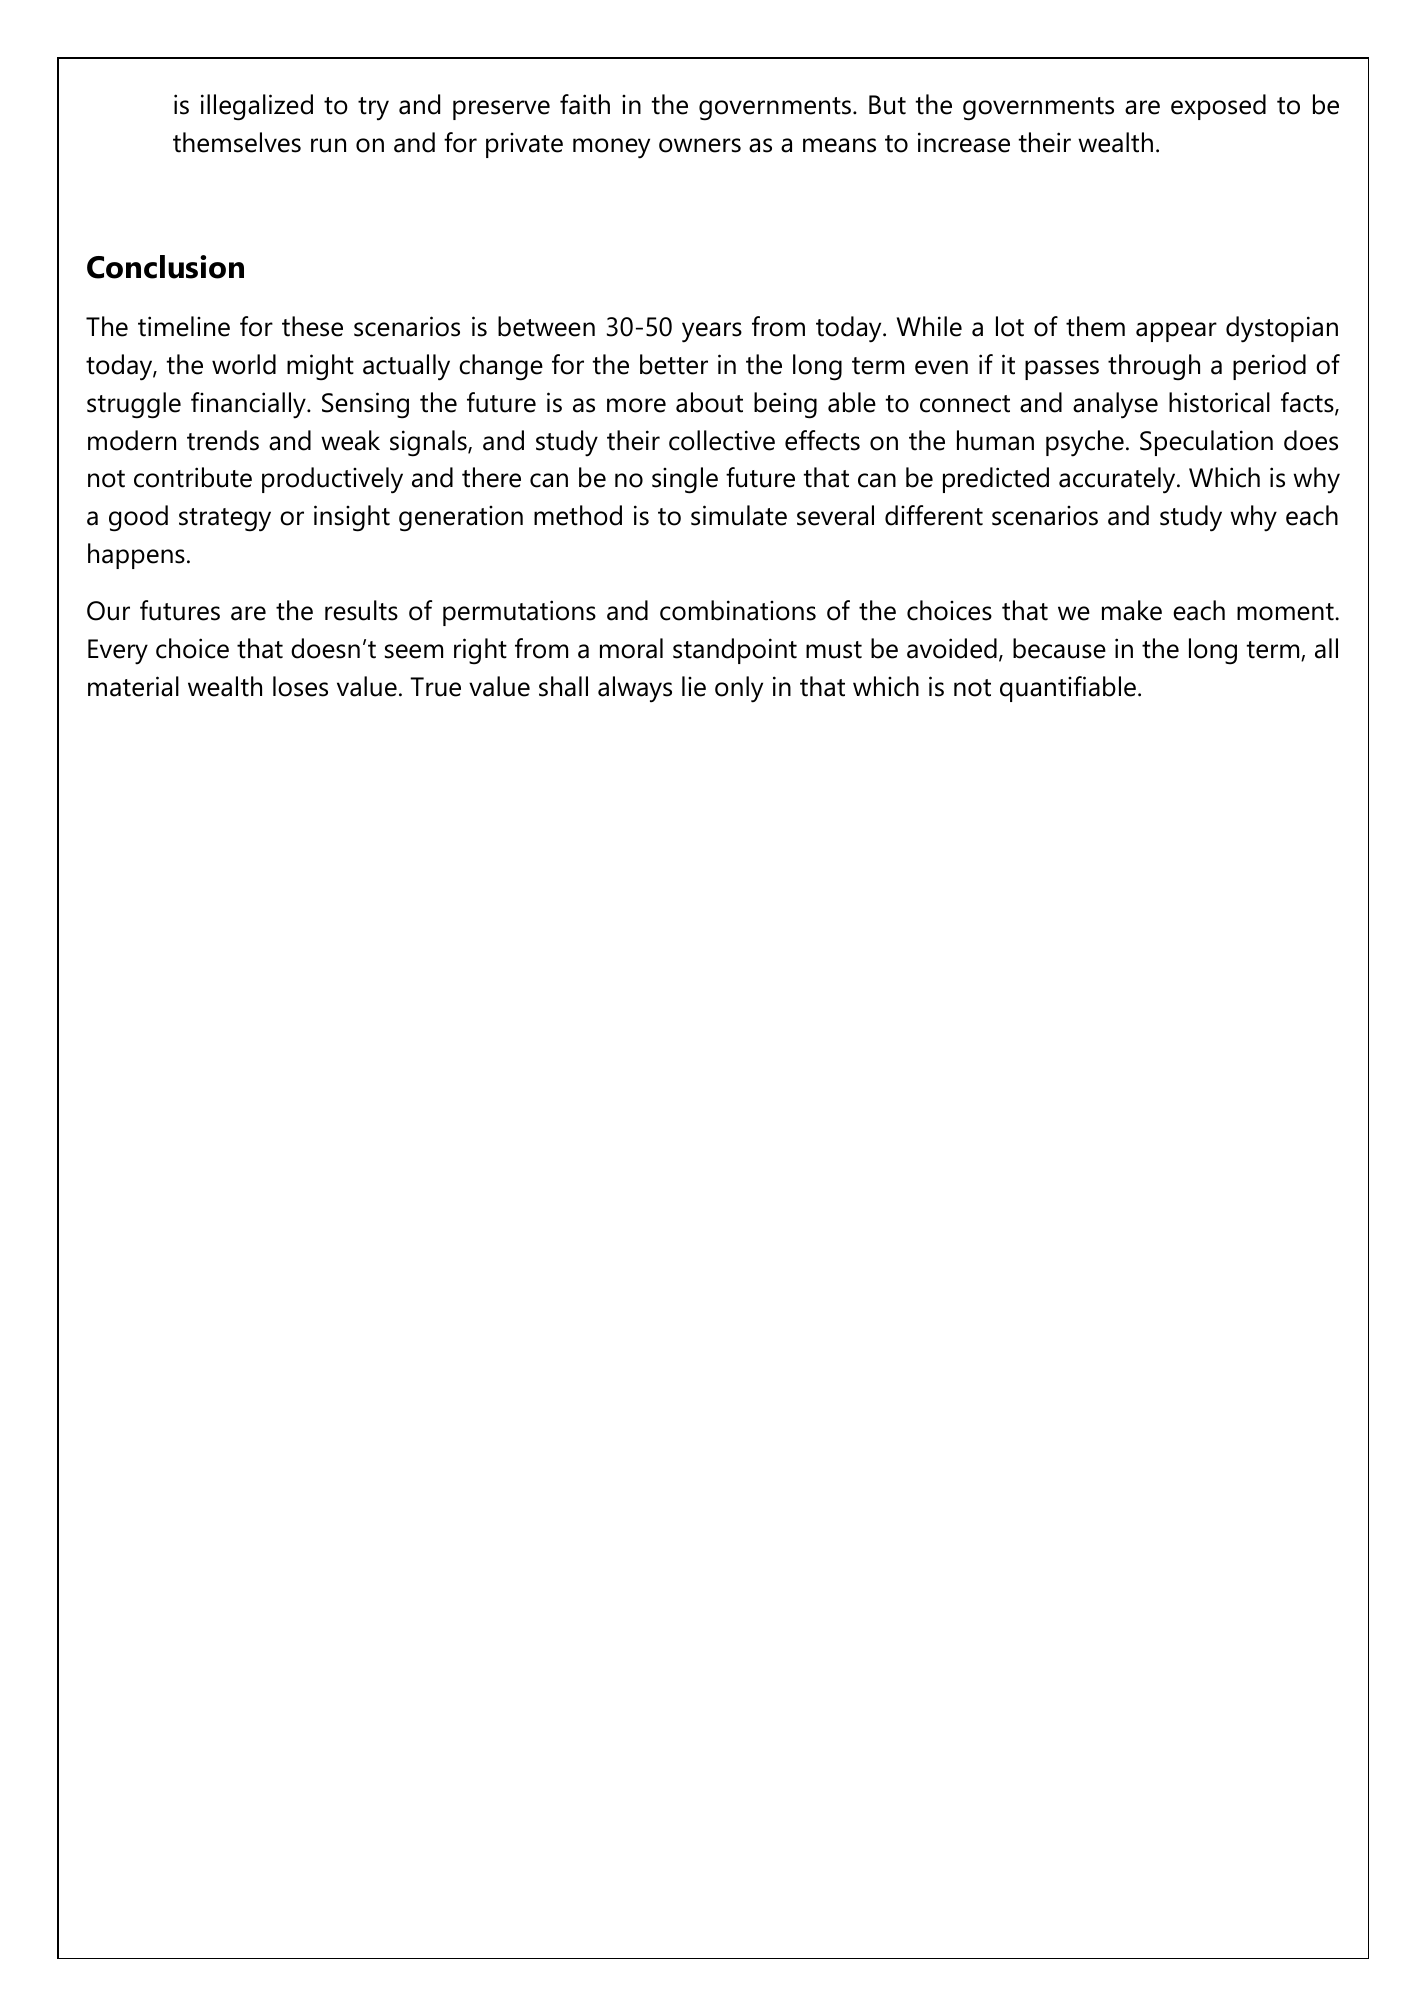  I want to click on owners, so click(700, 145).
